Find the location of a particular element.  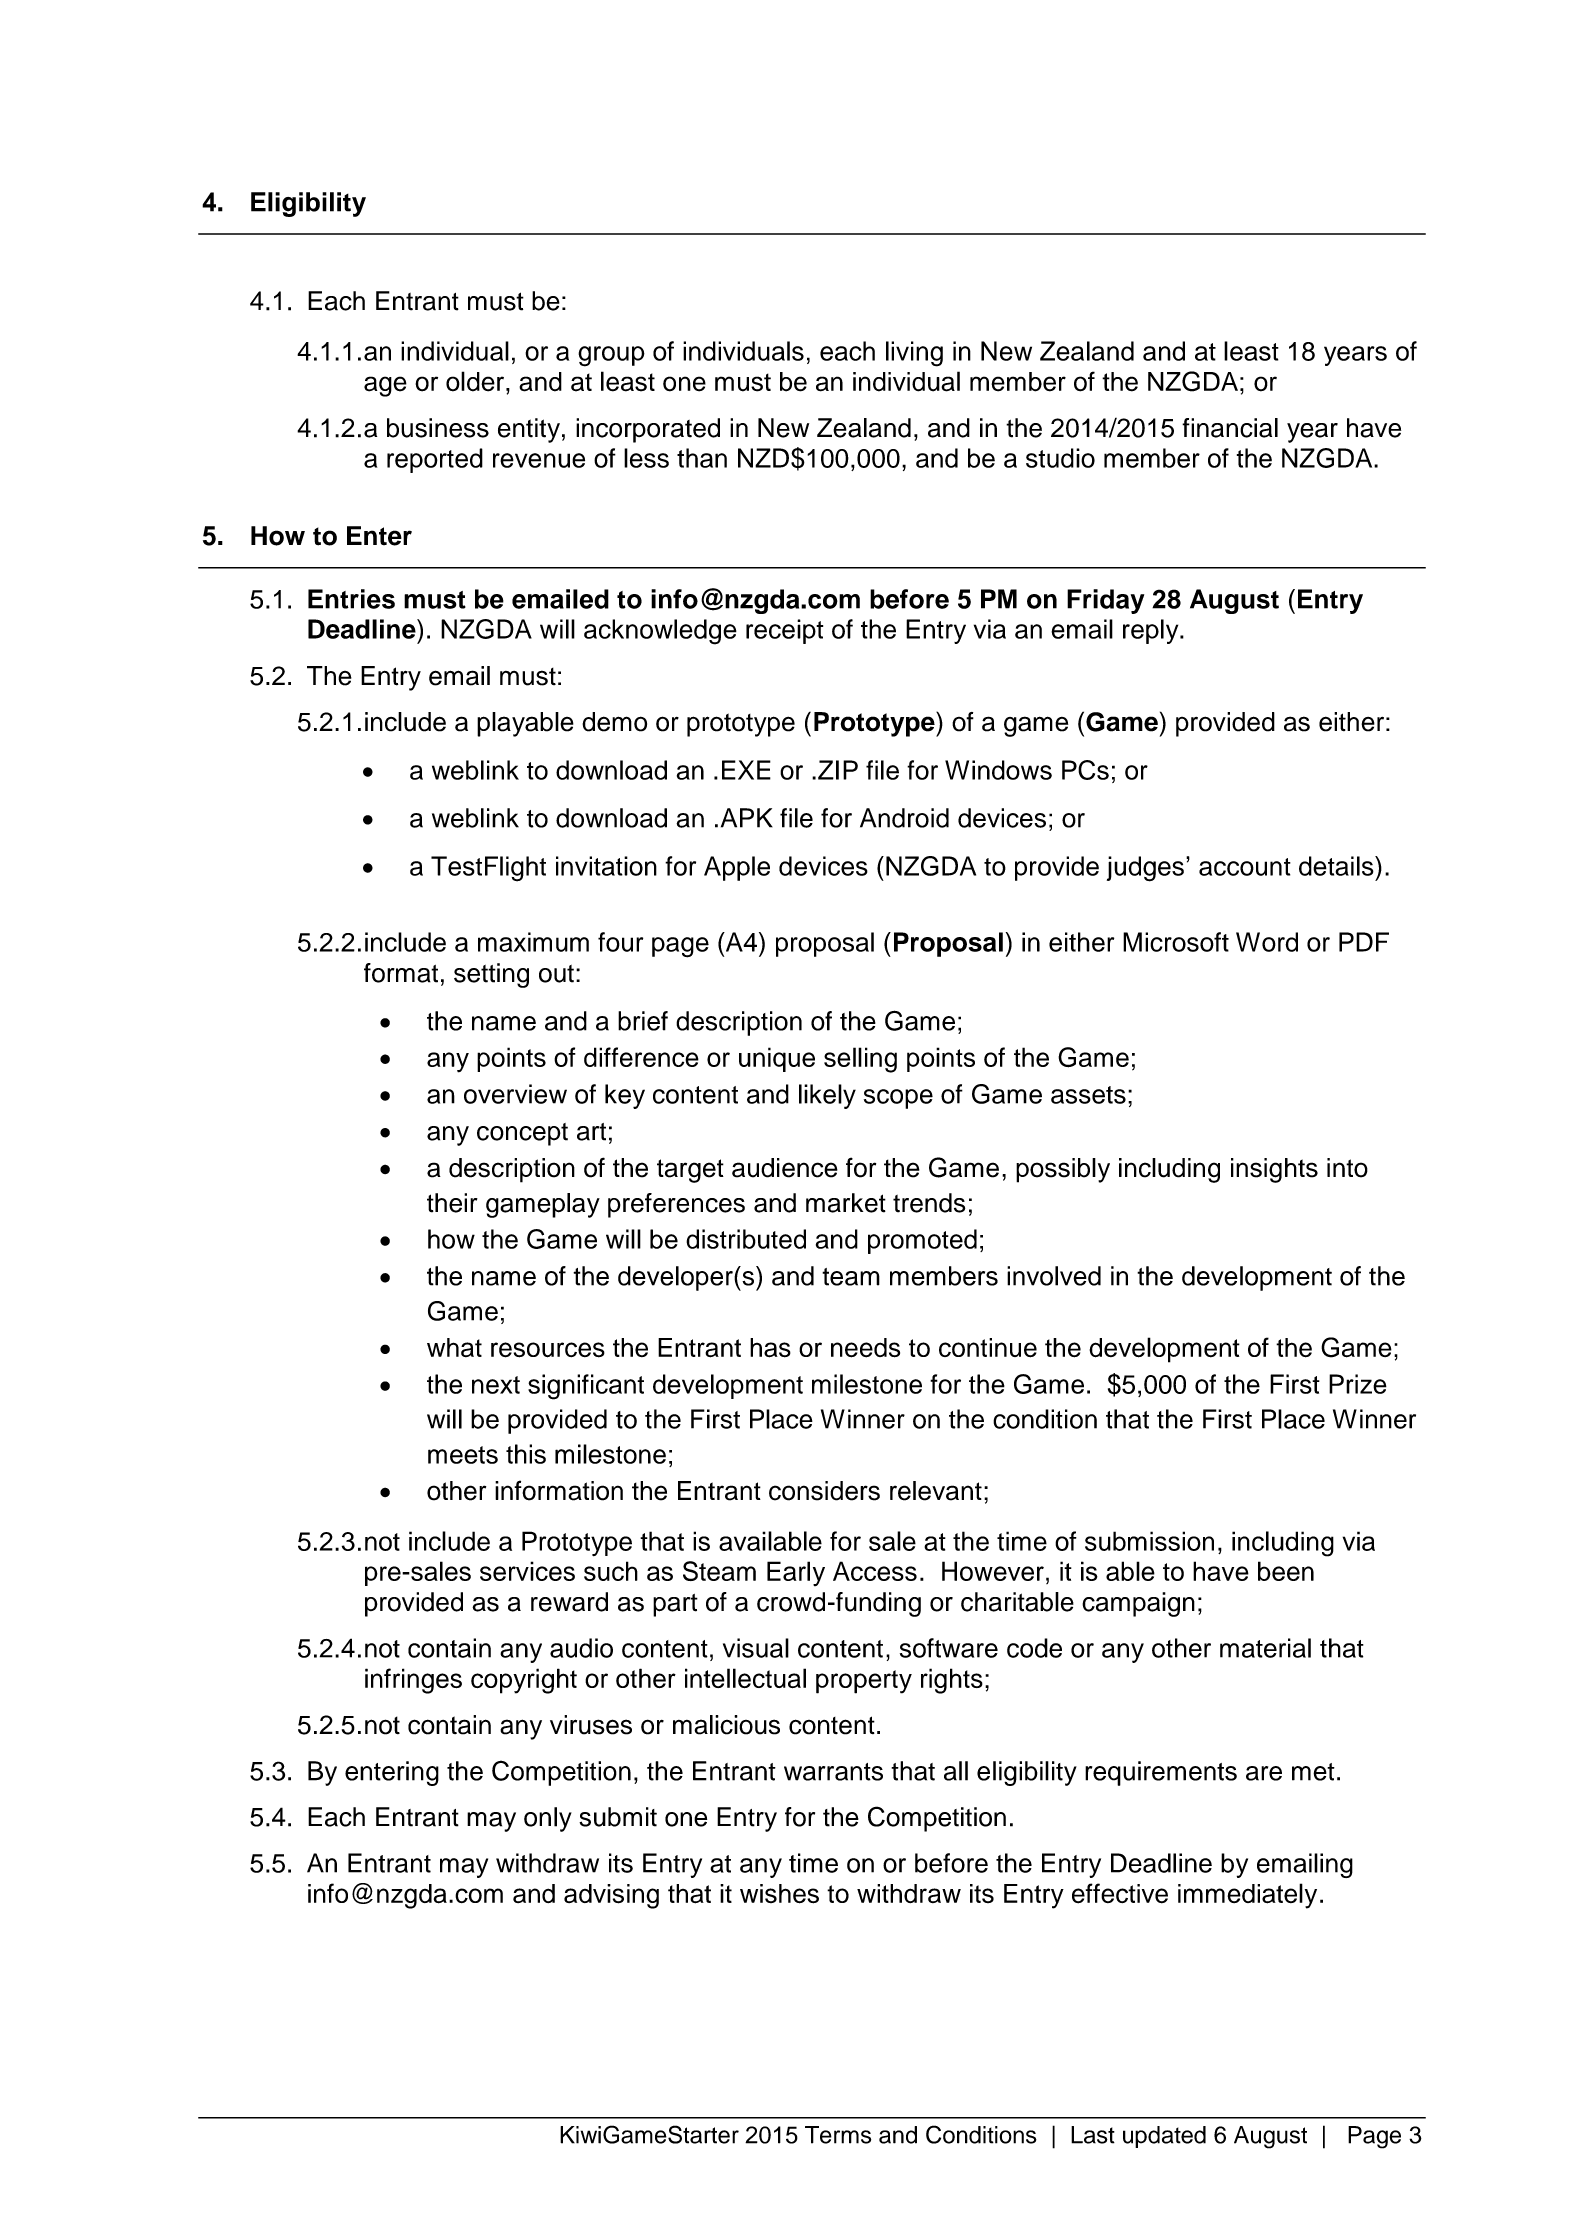

financial is located at coordinates (1230, 428).
